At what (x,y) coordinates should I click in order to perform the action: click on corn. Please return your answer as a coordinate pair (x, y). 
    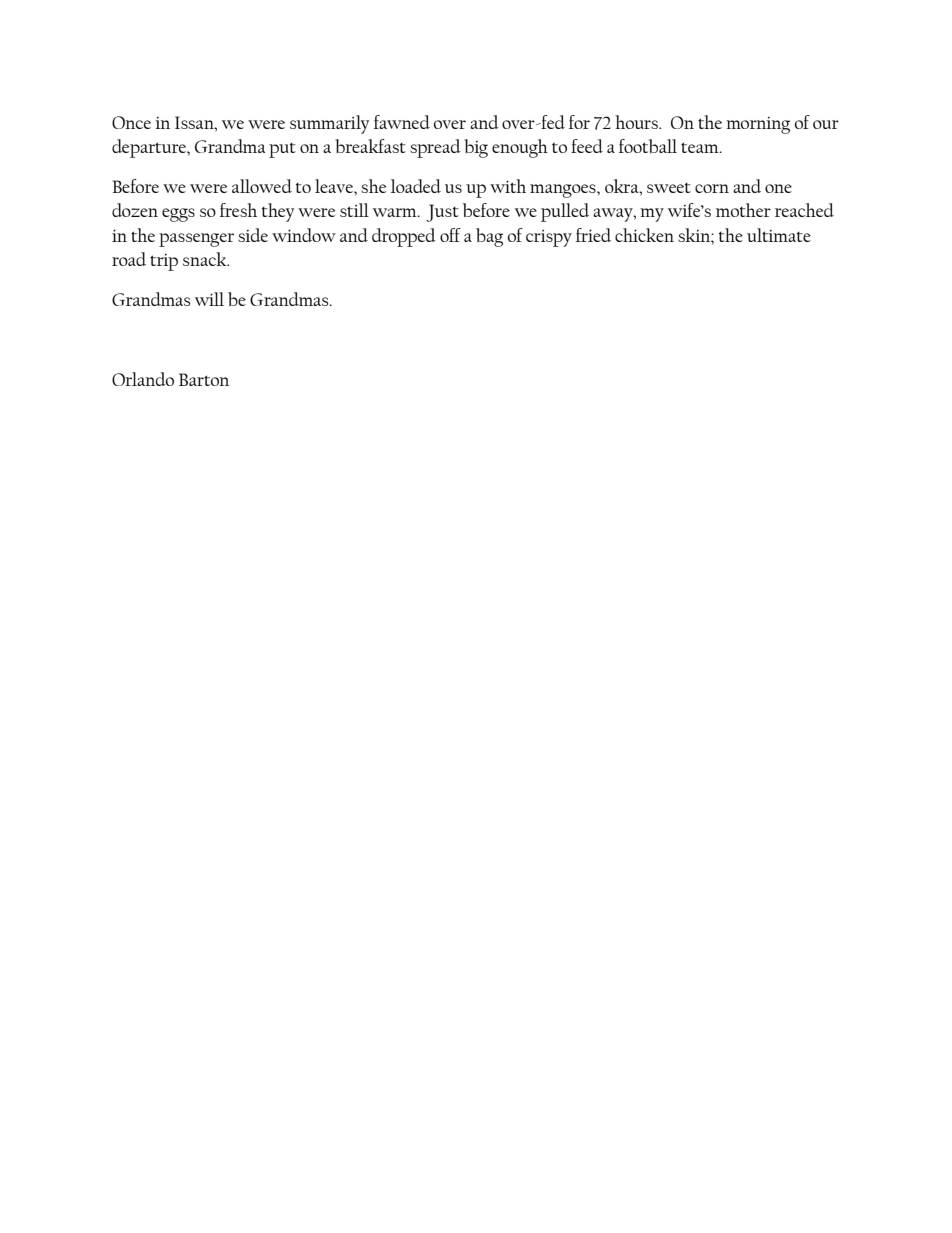
    Looking at the image, I should click on (712, 188).
